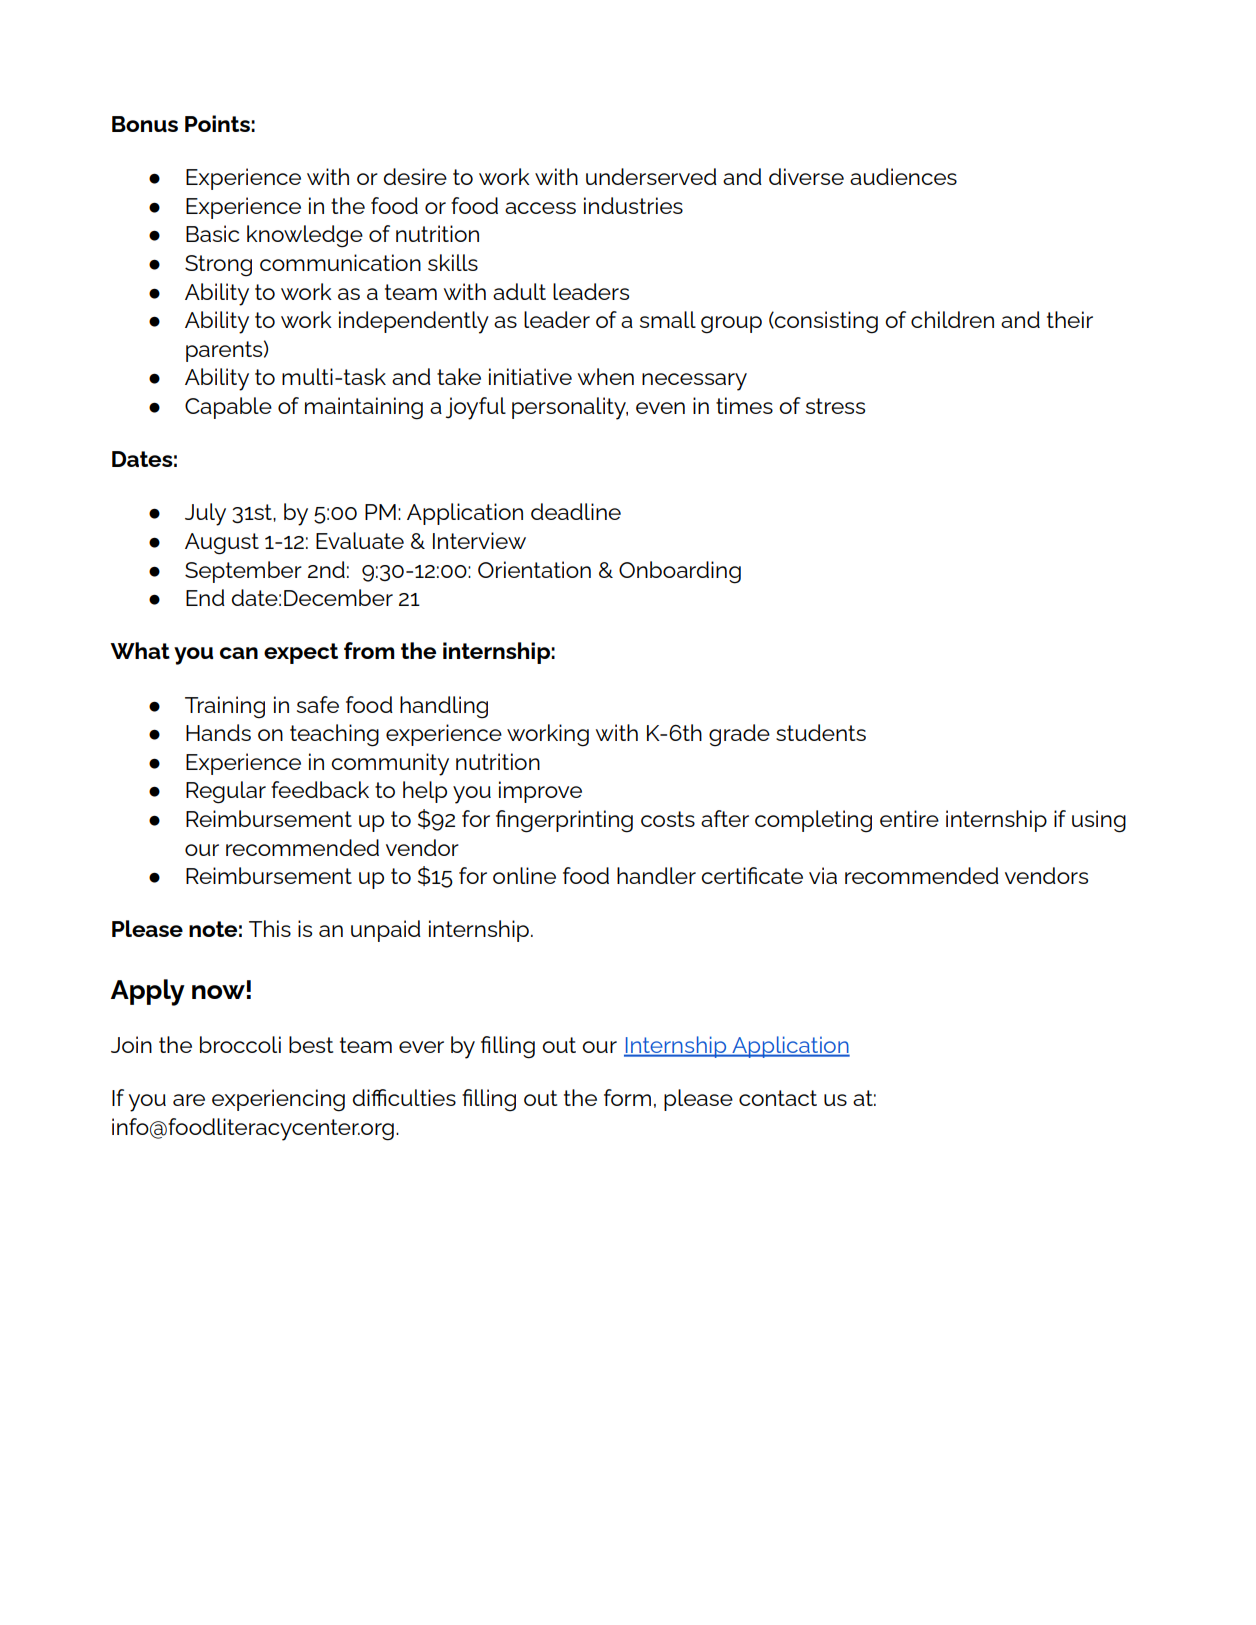 This document has height=1625, width=1256. I want to click on when, so click(606, 376).
